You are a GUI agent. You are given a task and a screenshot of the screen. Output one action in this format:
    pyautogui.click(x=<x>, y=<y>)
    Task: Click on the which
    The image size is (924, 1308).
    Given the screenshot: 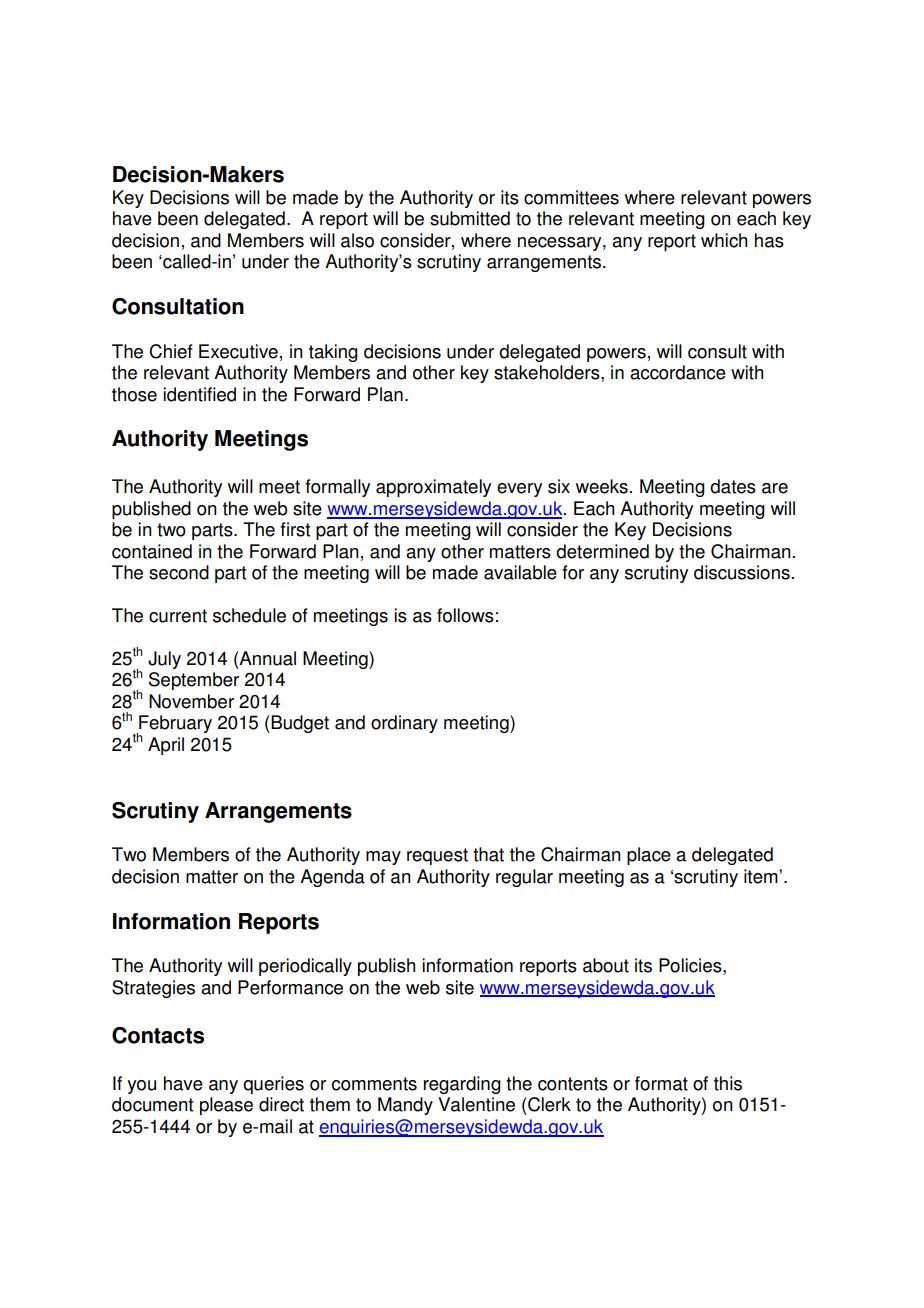 What is the action you would take?
    pyautogui.click(x=724, y=240)
